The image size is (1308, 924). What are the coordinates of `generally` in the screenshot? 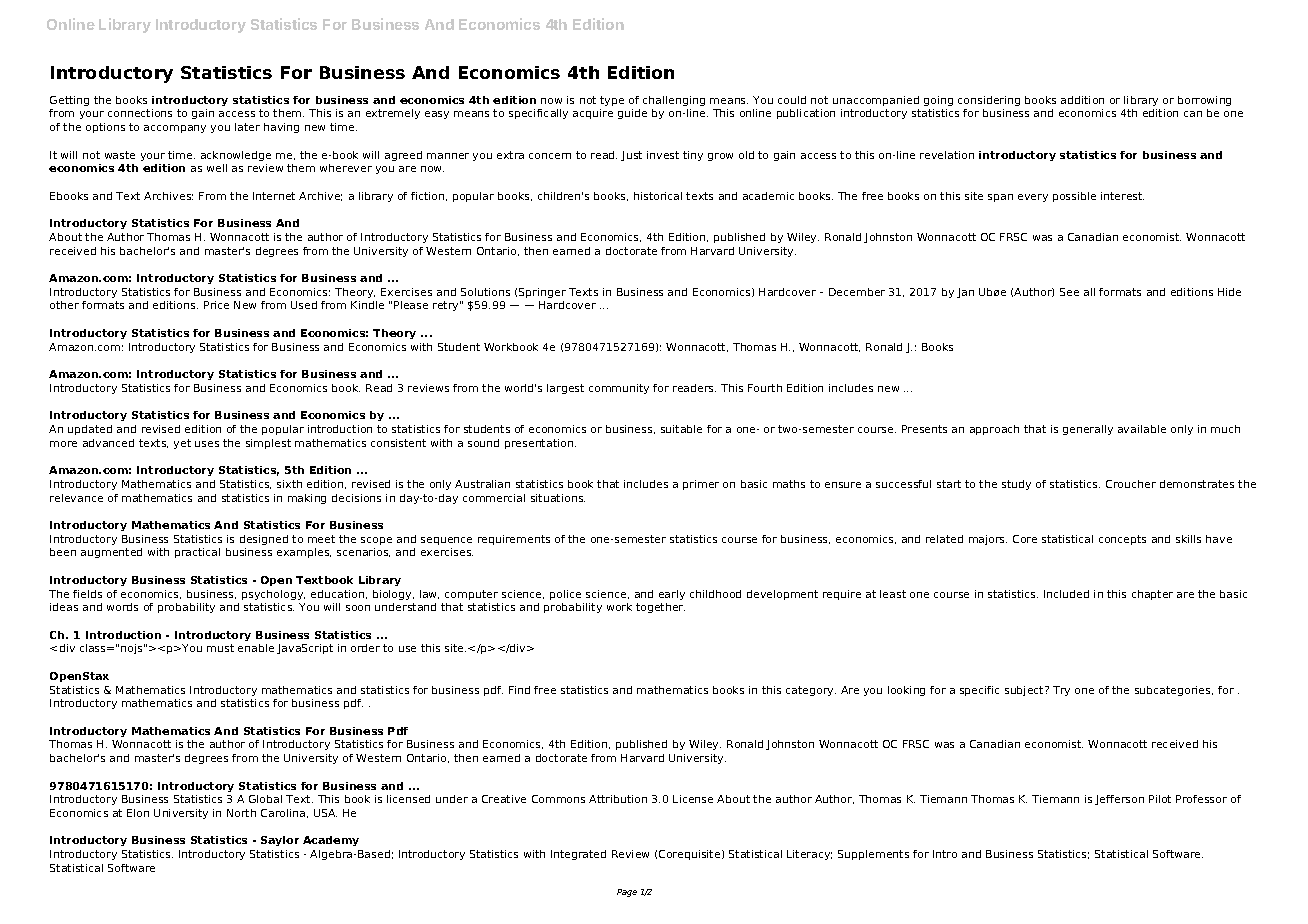 It's located at (1088, 430).
